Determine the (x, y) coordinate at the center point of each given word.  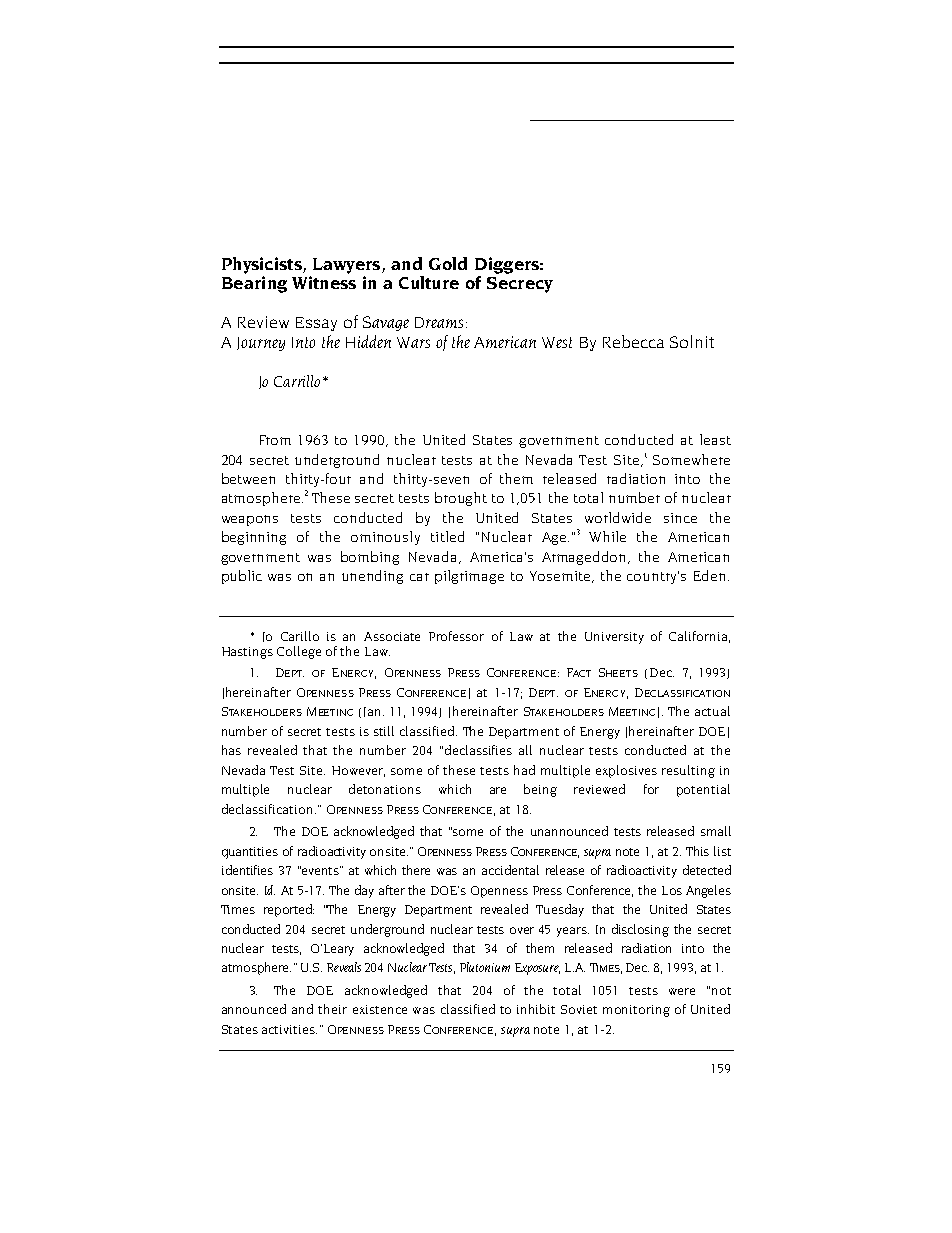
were (682, 991)
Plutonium (485, 967)
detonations (385, 789)
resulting (688, 771)
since (680, 518)
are (498, 790)
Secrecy (520, 285)
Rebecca (633, 341)
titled (447, 536)
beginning (254, 538)
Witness (324, 282)
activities (289, 1029)
